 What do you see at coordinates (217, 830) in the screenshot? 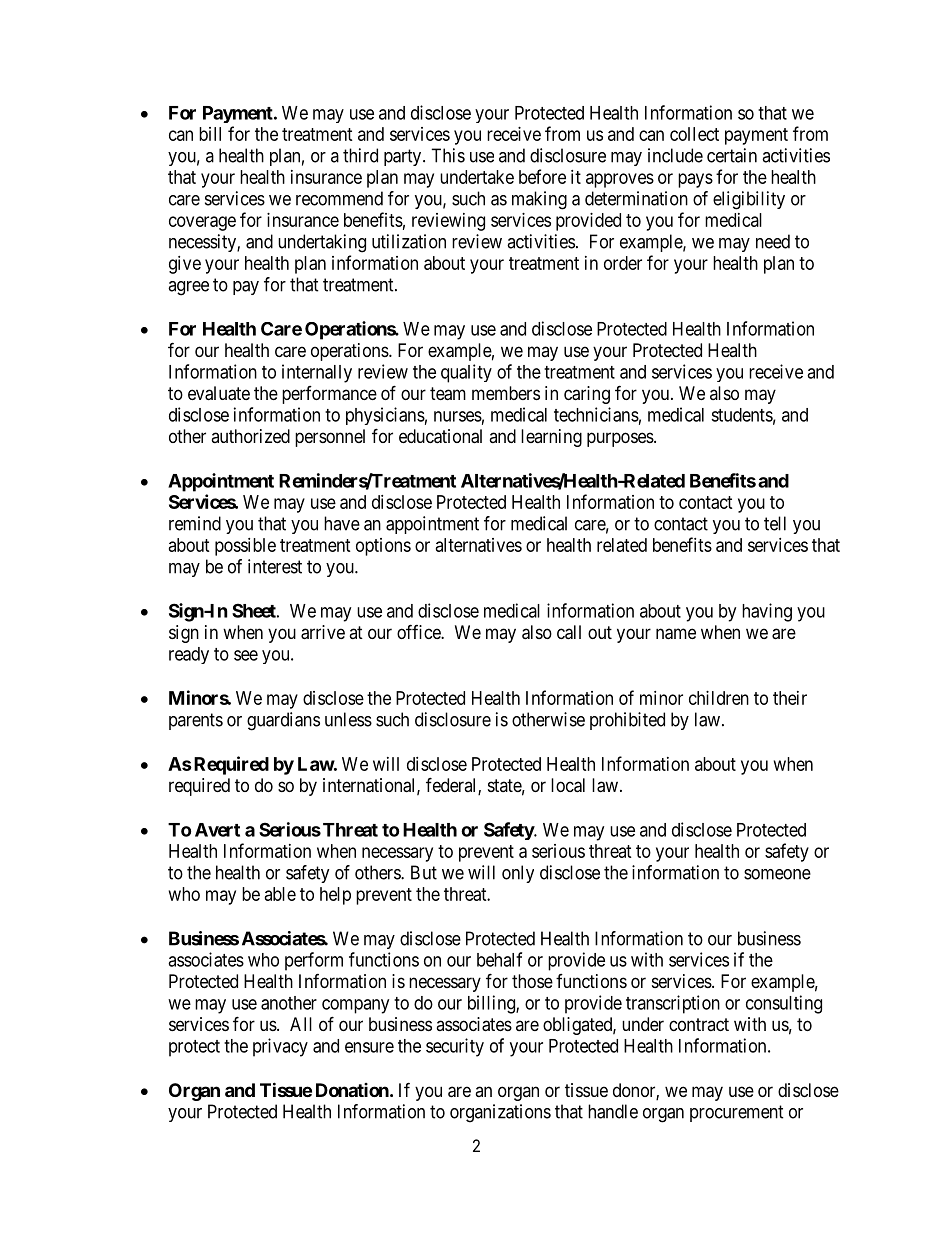
I see `Avert` at bounding box center [217, 830].
